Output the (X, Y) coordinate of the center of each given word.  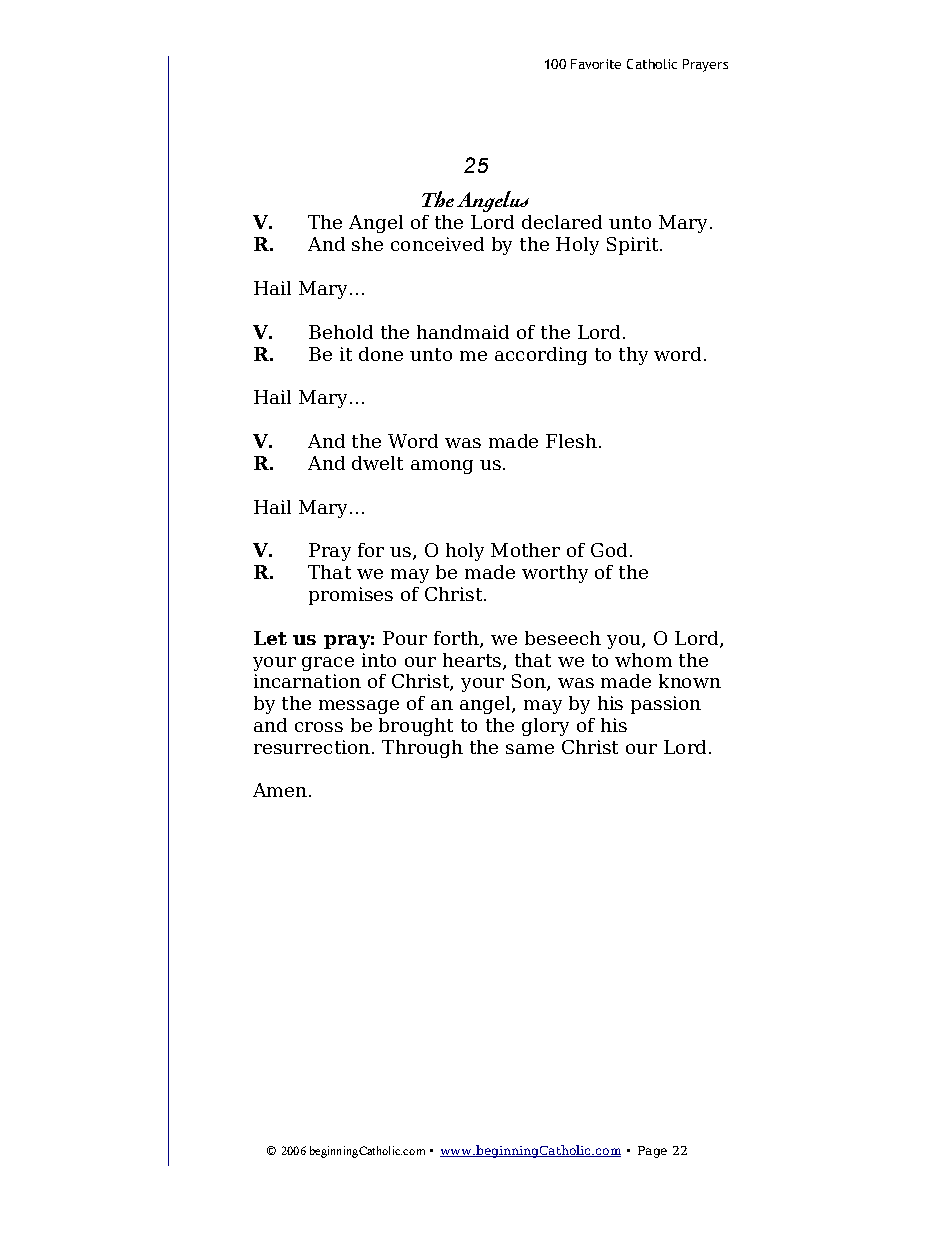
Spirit (634, 246)
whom (643, 660)
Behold (341, 332)
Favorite (596, 64)
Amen (280, 790)
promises (351, 596)
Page (652, 1152)
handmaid (463, 332)
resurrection (312, 747)
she (367, 244)
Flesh (571, 441)
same (530, 749)
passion (666, 705)
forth (457, 639)
